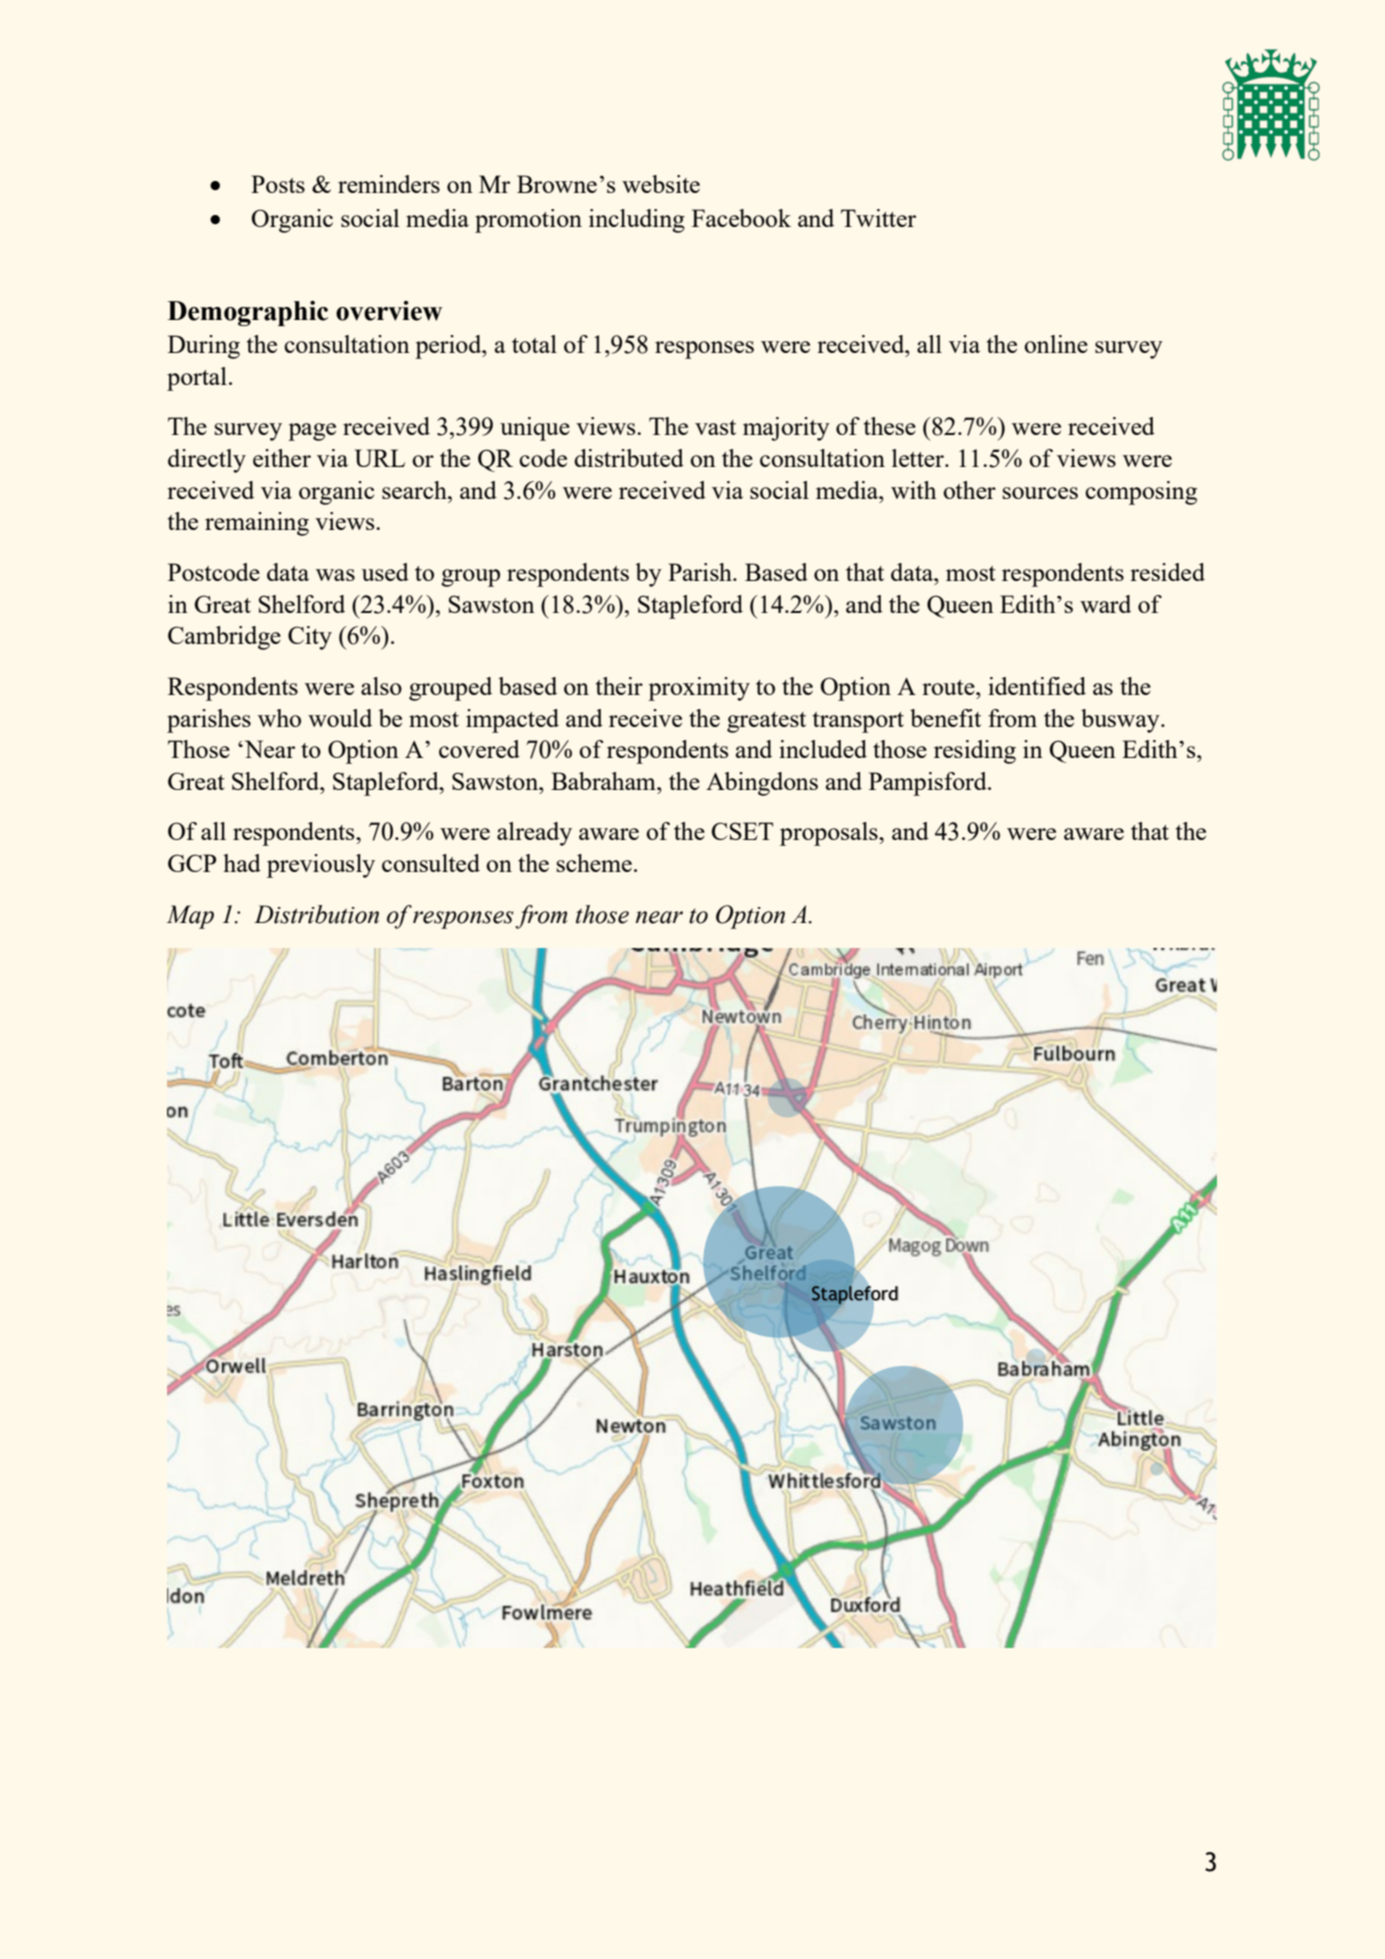 The image size is (1385, 1959). Describe the element at coordinates (699, 689) in the page. I see `proximity` at that location.
